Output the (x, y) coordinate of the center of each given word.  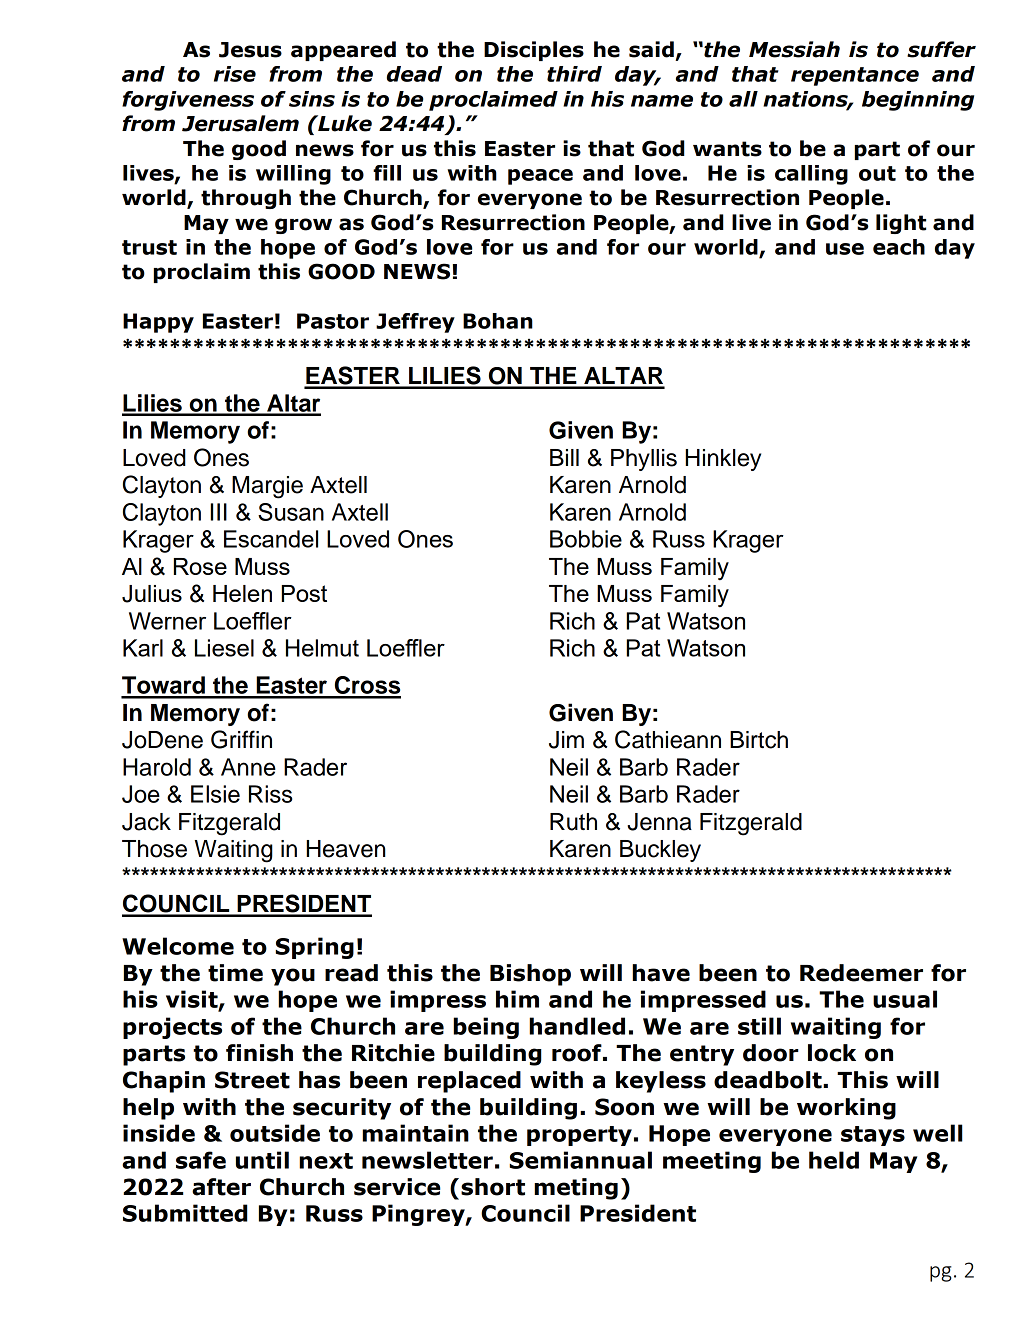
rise (235, 74)
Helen (242, 593)
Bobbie (586, 539)
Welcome (178, 946)
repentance (855, 76)
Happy (158, 323)
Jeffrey (415, 323)
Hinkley (723, 460)
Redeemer (861, 973)
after (221, 1187)
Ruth (573, 822)
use (845, 249)
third (574, 74)
